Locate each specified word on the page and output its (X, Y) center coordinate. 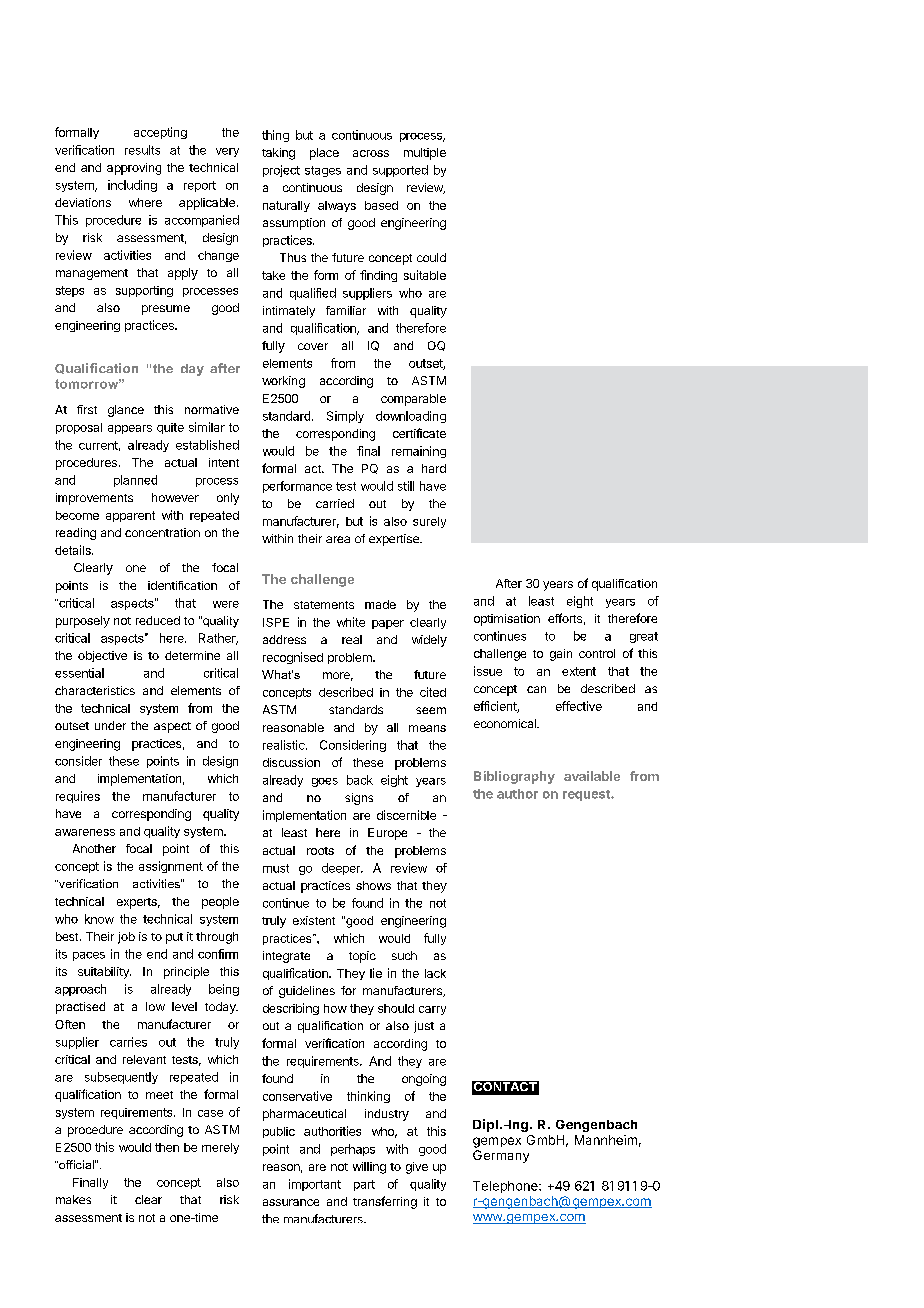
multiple (425, 154)
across (371, 153)
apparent (130, 516)
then (167, 1147)
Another (94, 848)
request (587, 795)
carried (335, 503)
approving (134, 169)
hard (434, 468)
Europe (387, 834)
